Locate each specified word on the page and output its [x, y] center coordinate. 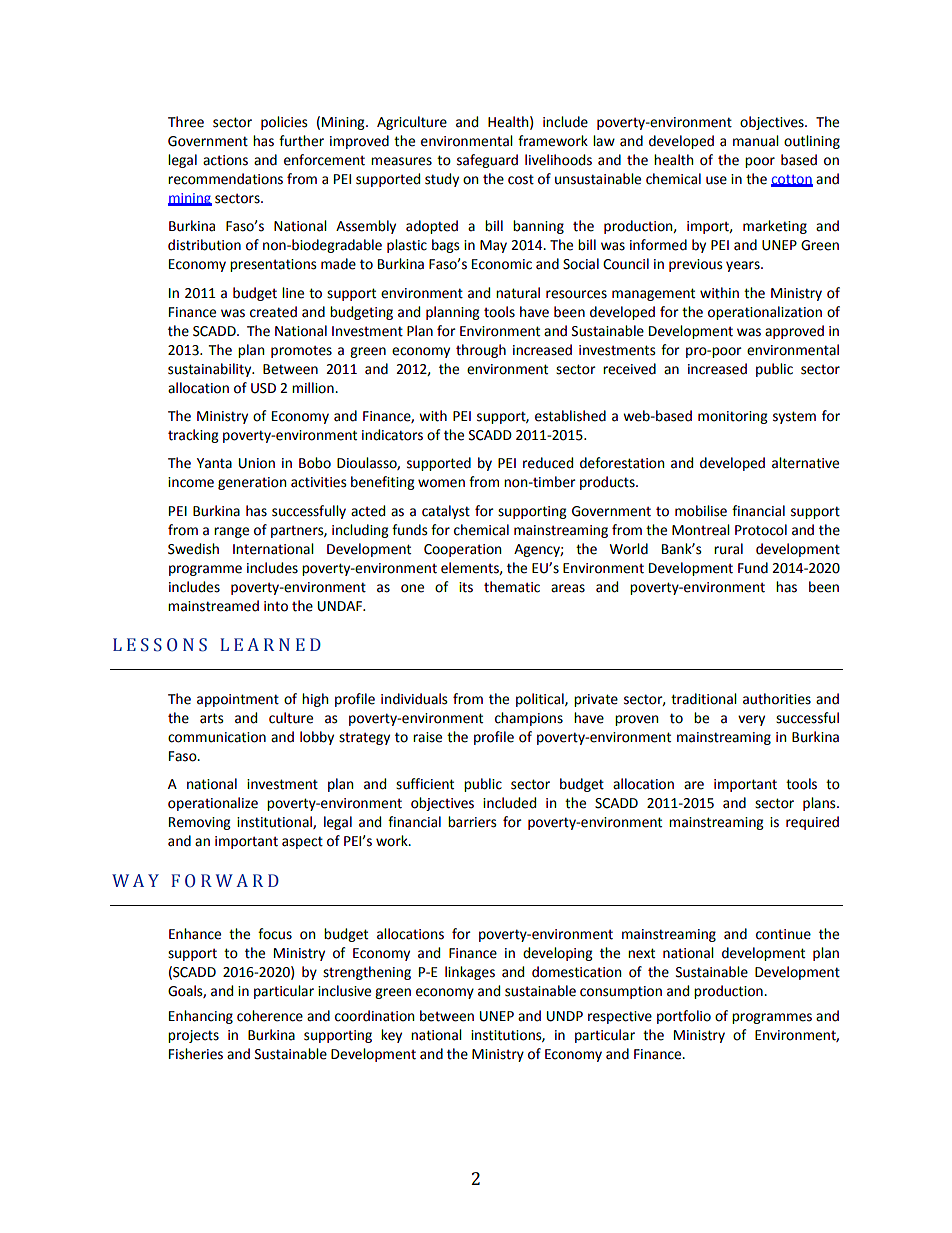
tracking [193, 436]
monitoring [733, 417]
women [441, 483]
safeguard [487, 161]
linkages [470, 973]
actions [225, 160]
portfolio [684, 1017]
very [751, 720]
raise [427, 737]
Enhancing [201, 1017]
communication [217, 737]
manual [756, 141]
